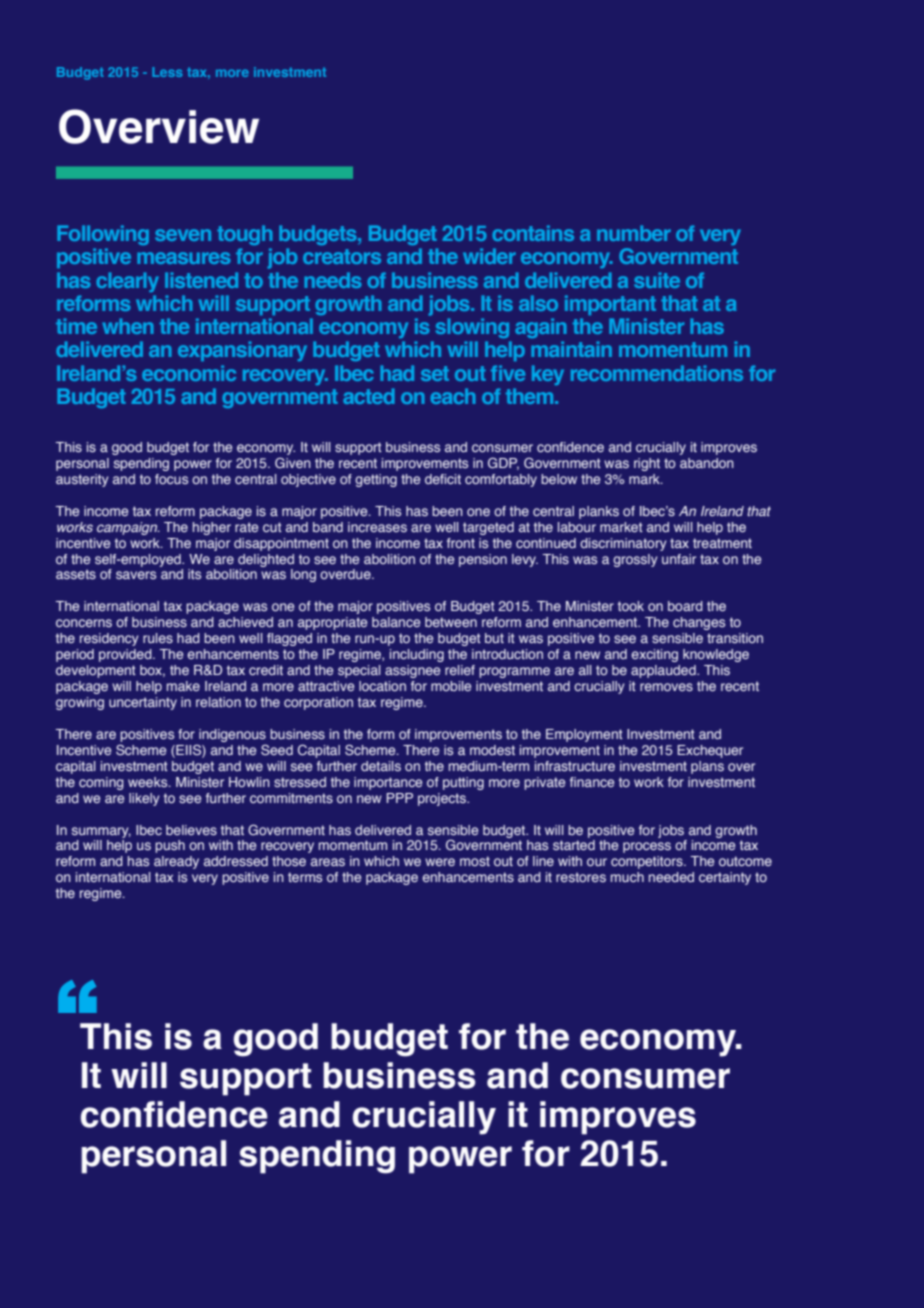 The width and height of the image is (924, 1308). Describe the element at coordinates (647, 464) in the image. I see `right` at that location.
